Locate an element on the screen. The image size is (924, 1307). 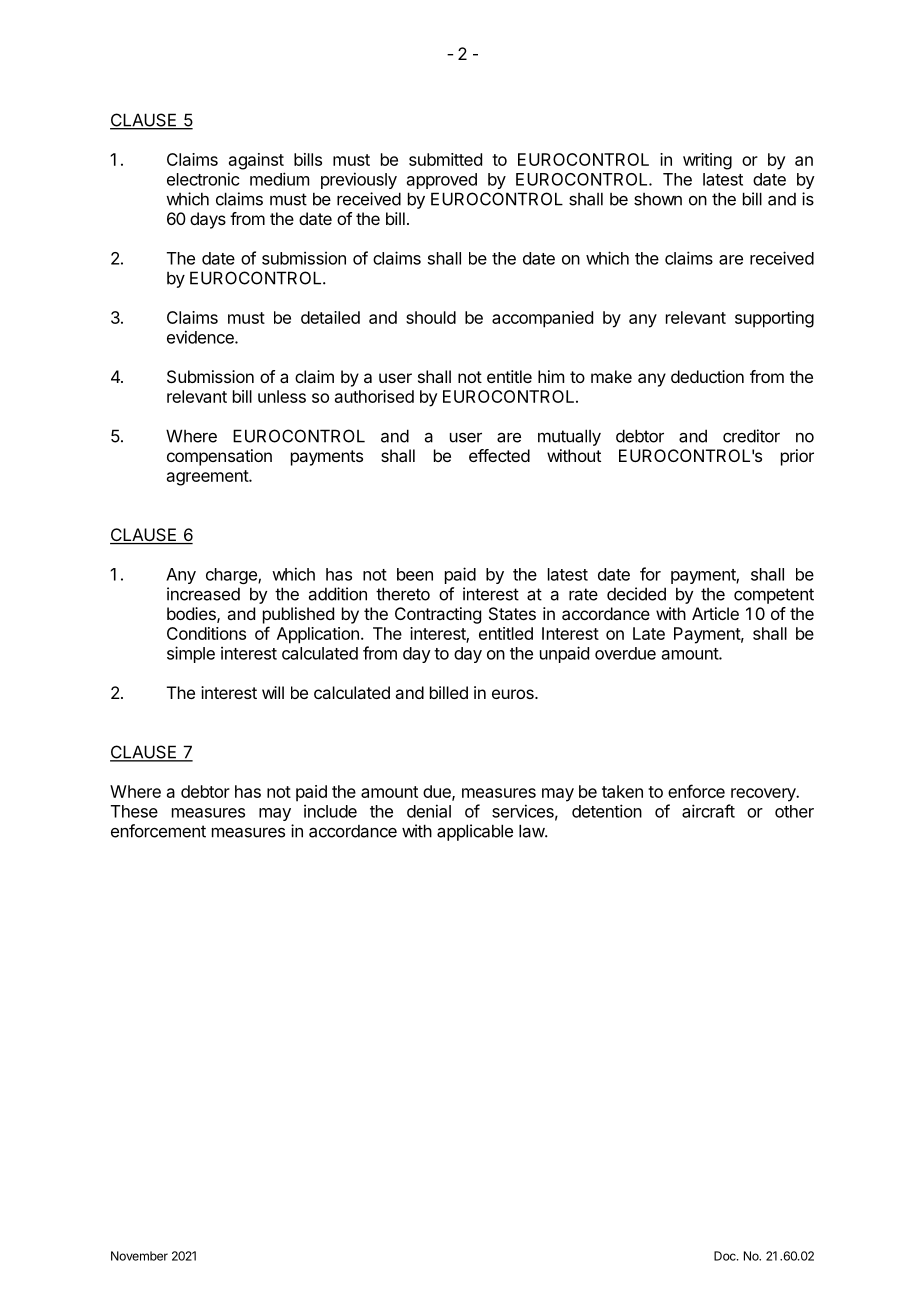
been is located at coordinates (415, 574).
